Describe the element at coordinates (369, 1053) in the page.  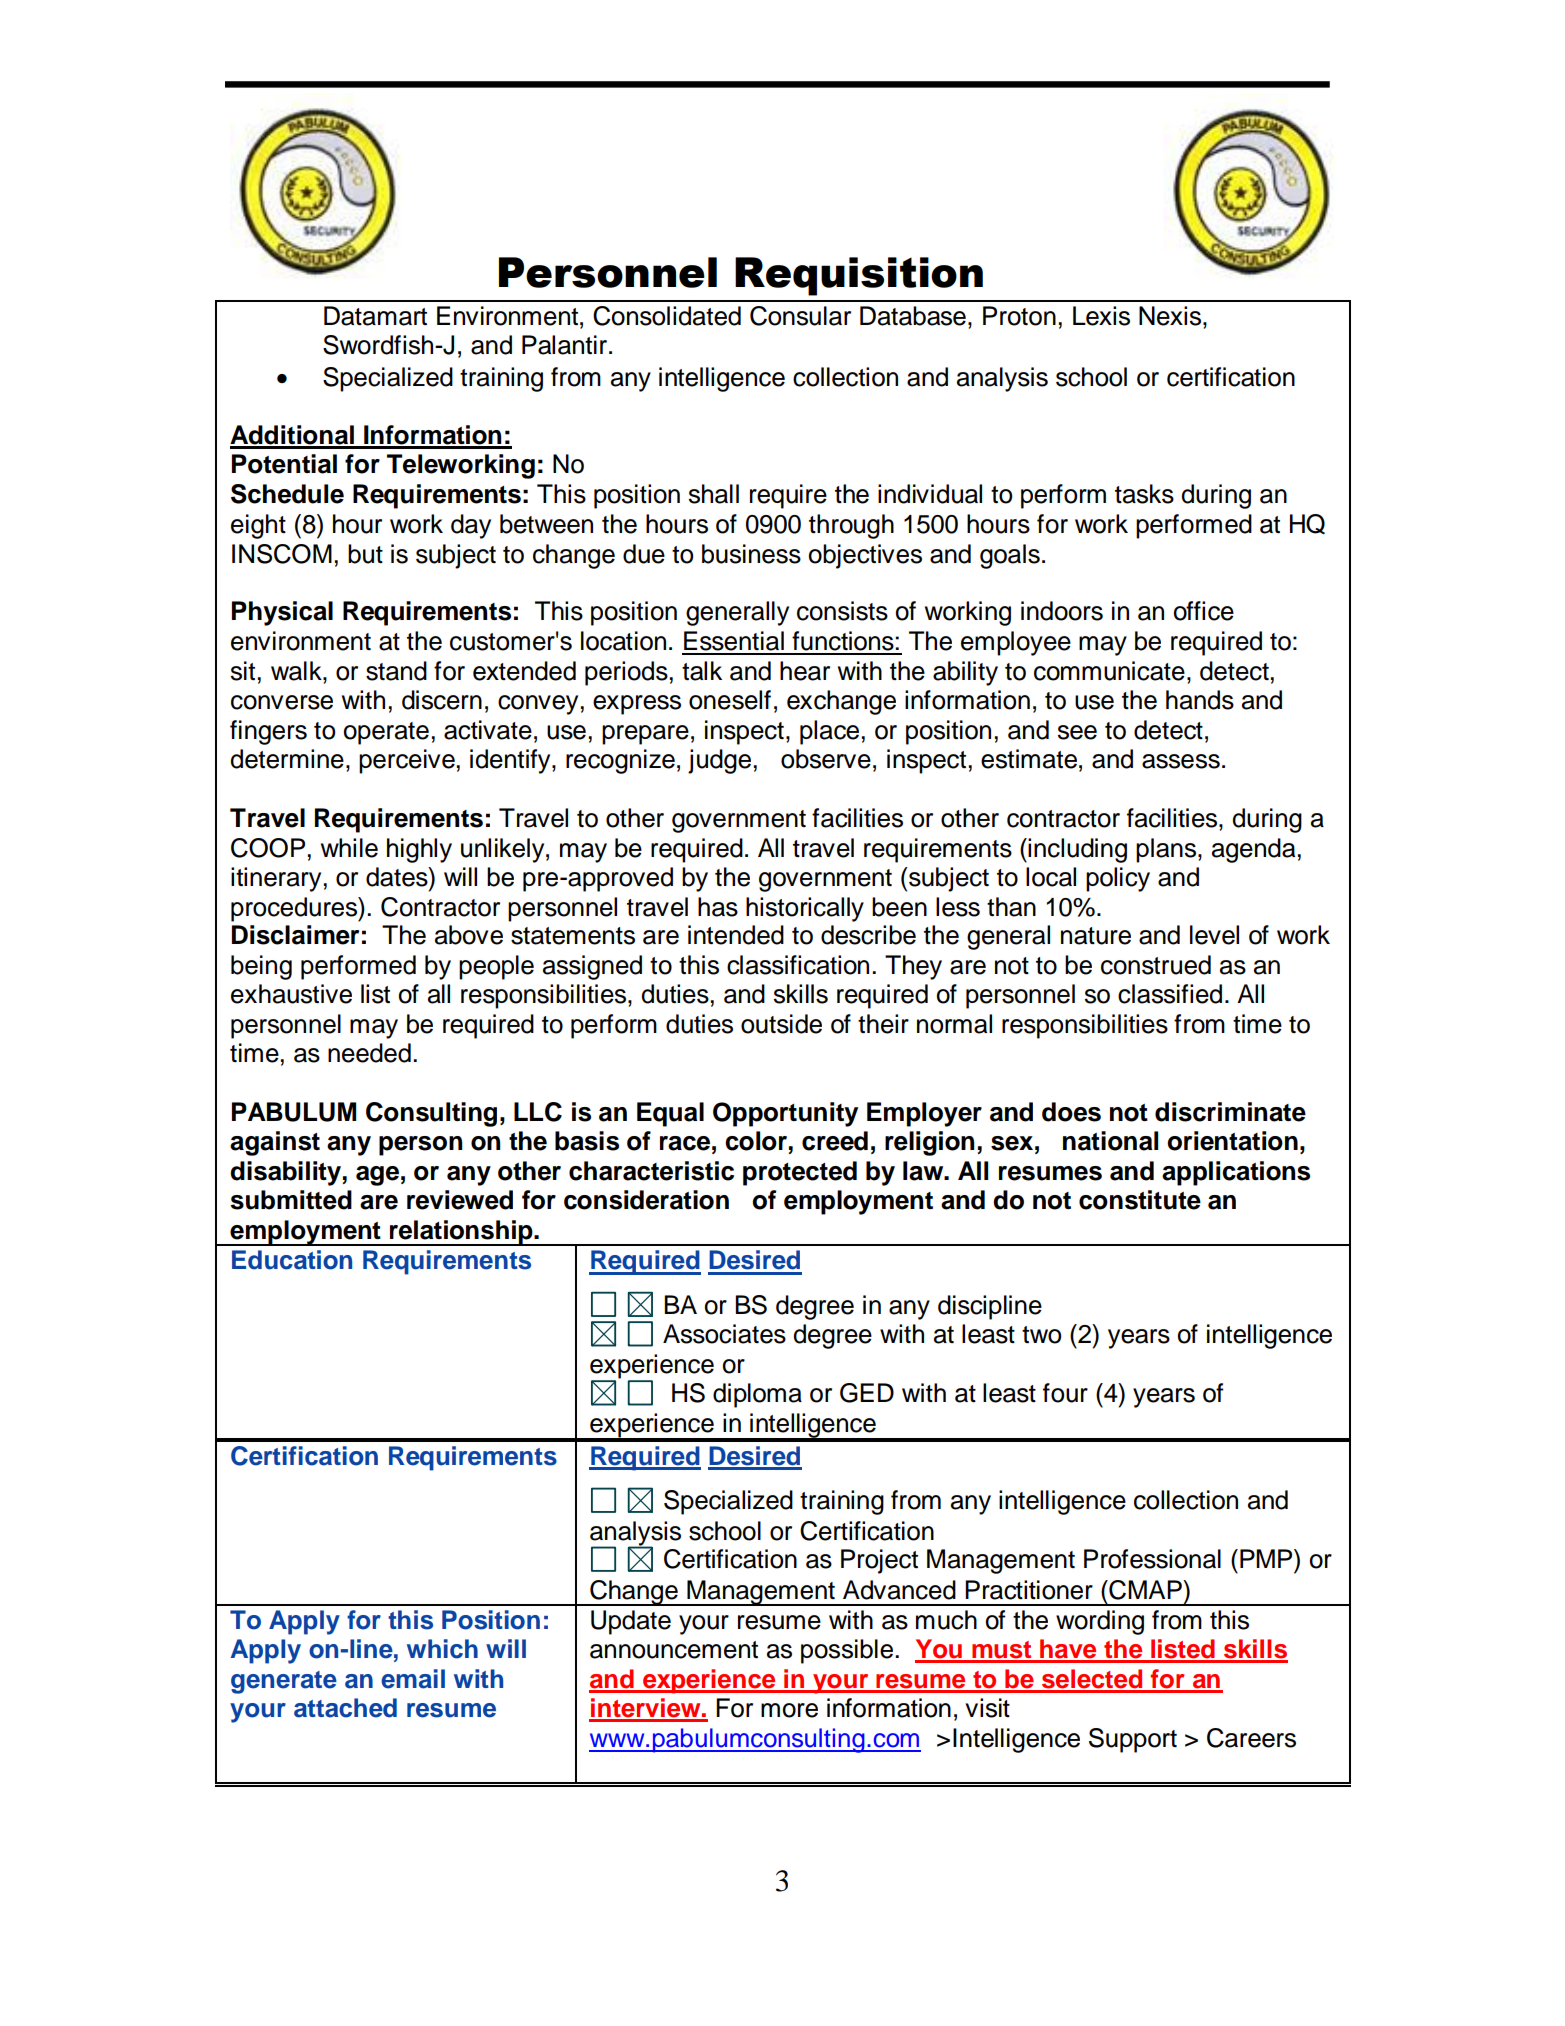
I see `needed` at that location.
